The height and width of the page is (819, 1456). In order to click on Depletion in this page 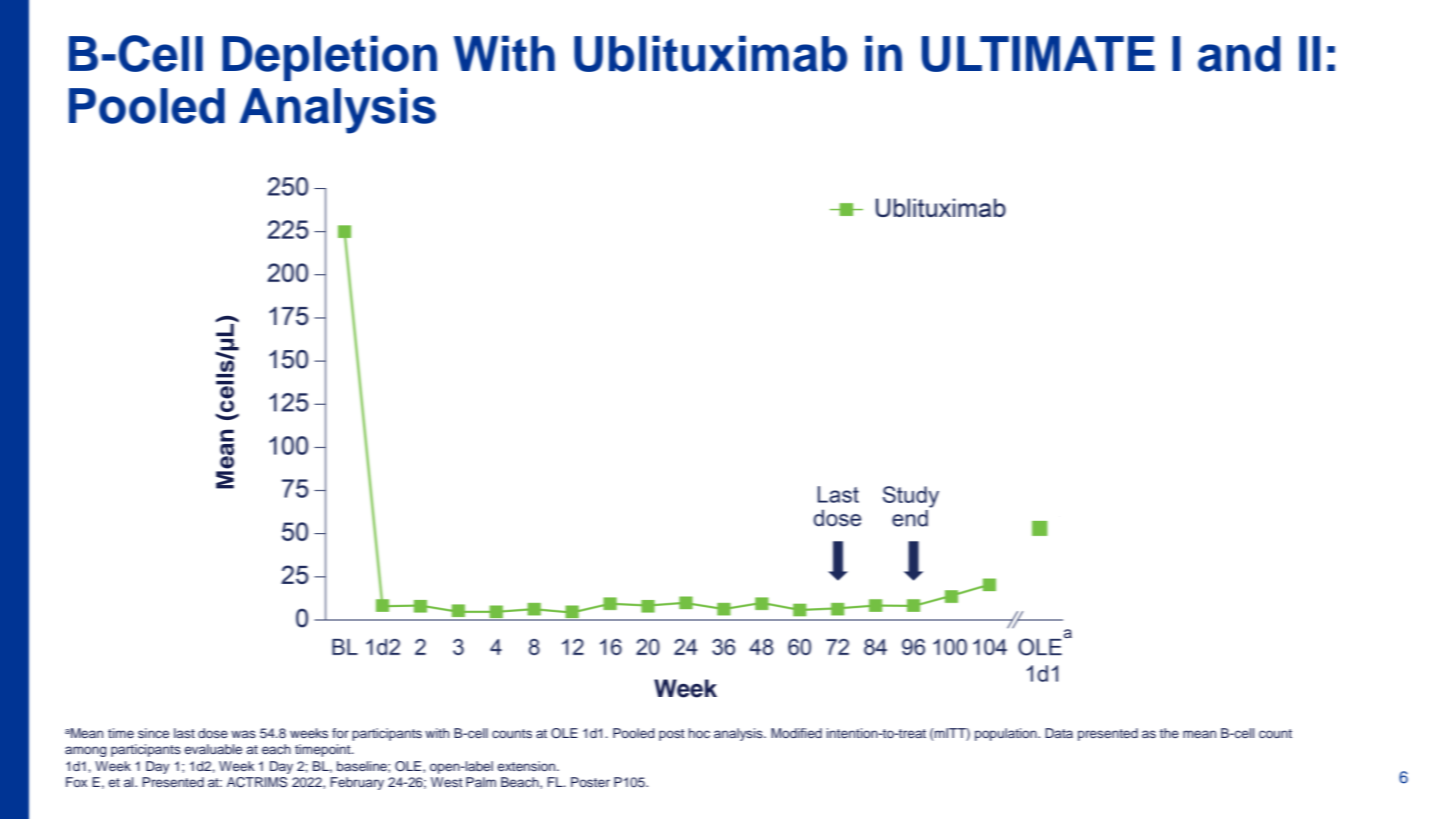, I will do `click(329, 58)`.
